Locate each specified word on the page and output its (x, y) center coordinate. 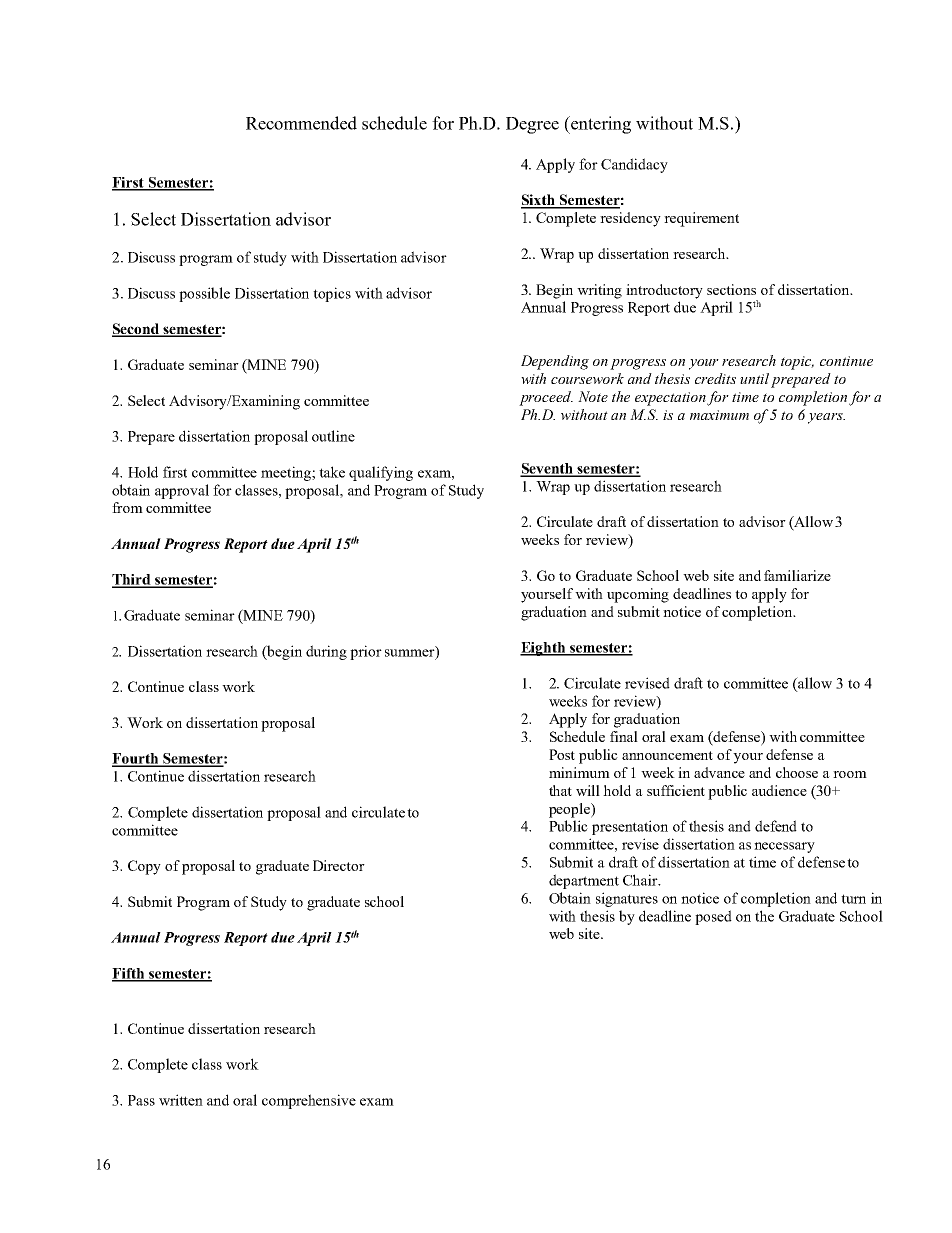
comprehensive (309, 1101)
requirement (701, 219)
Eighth (544, 649)
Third (132, 580)
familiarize (797, 575)
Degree (532, 125)
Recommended (301, 123)
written (181, 1100)
